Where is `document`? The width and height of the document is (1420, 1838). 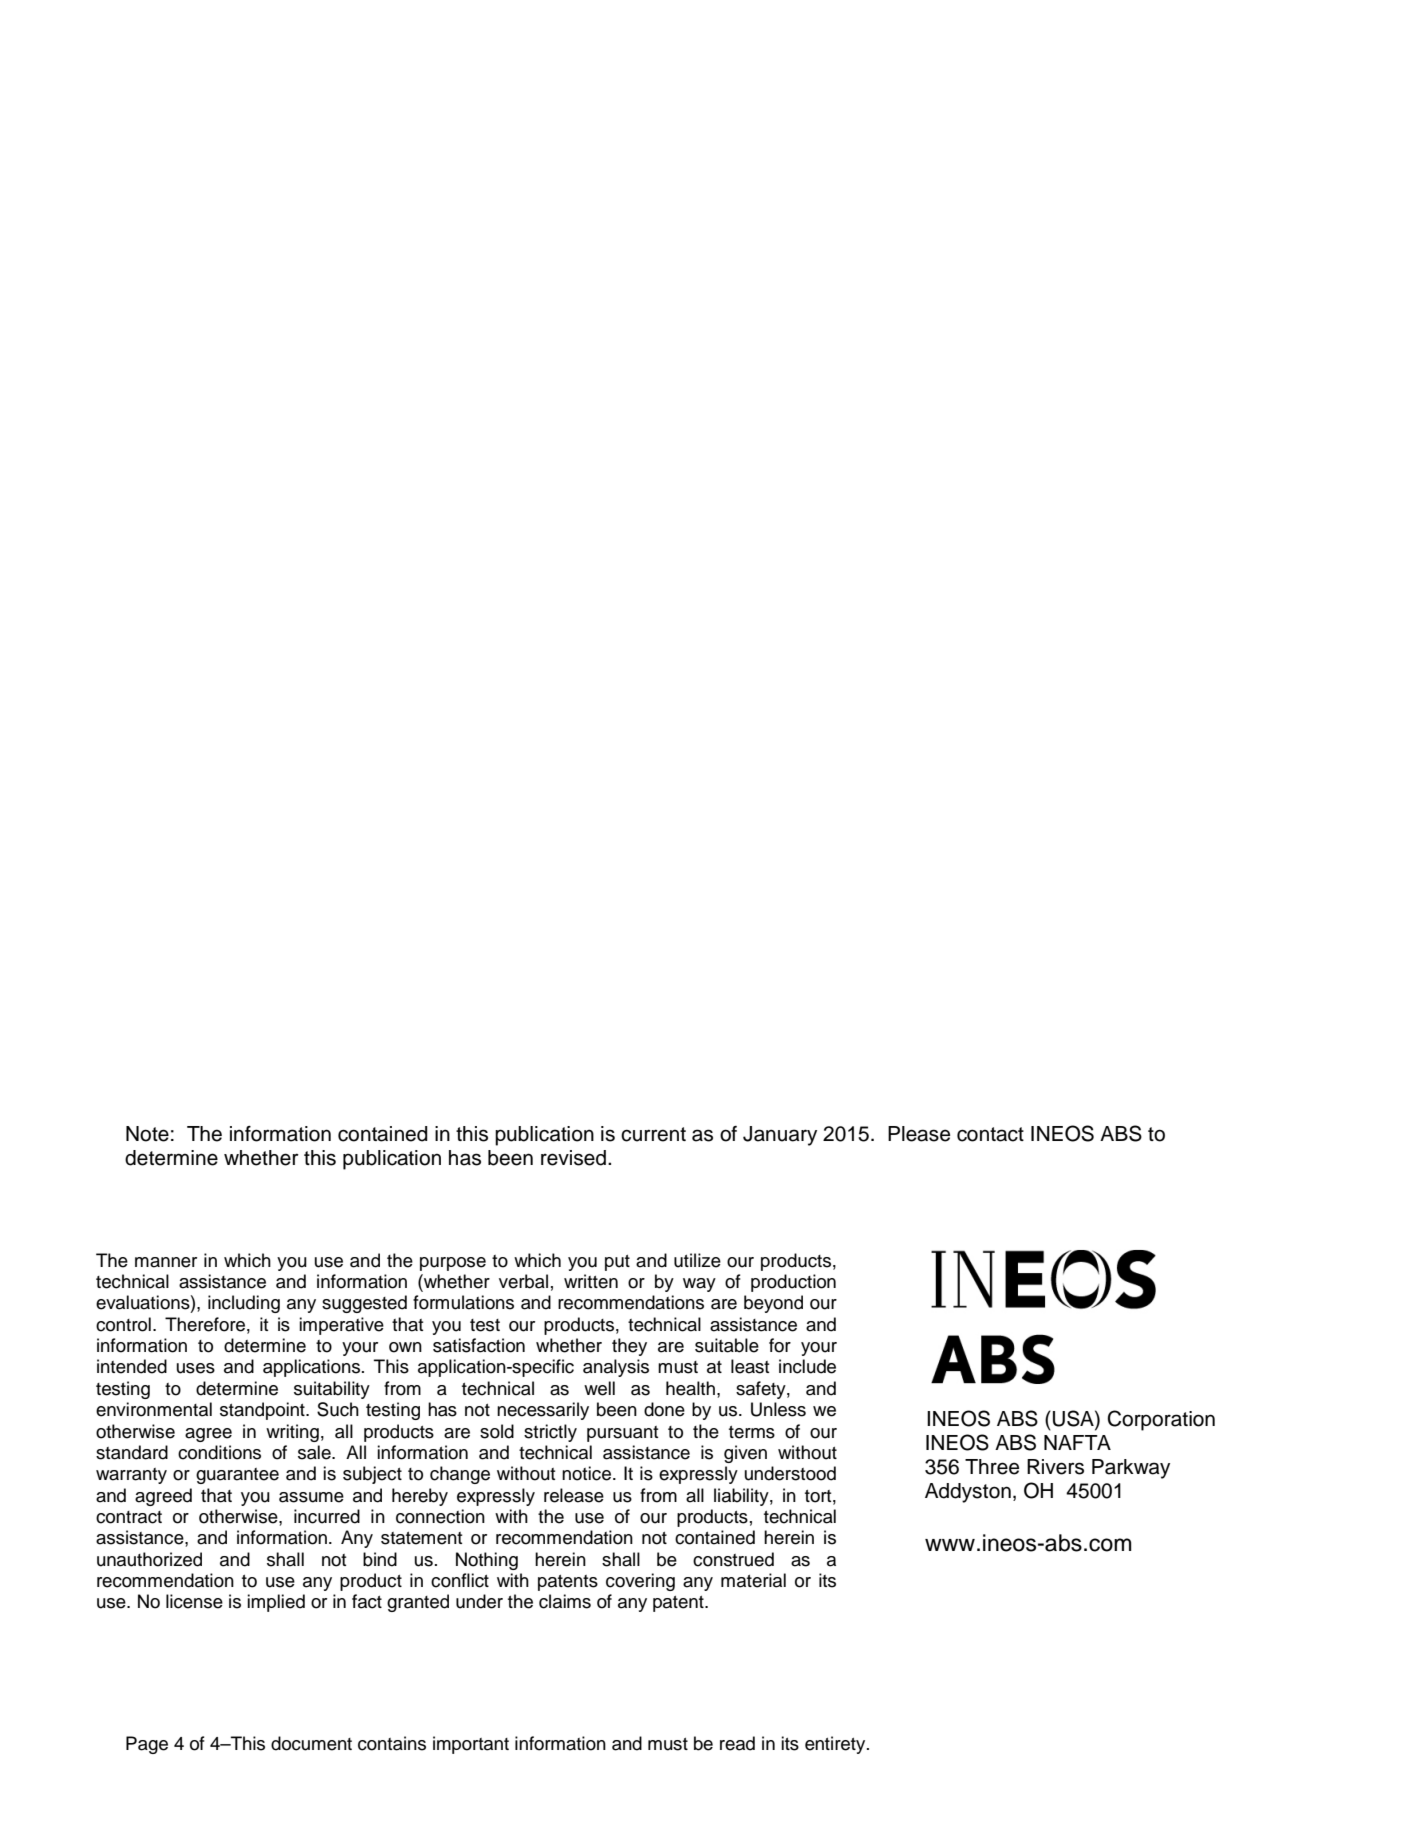 document is located at coordinates (311, 1743).
